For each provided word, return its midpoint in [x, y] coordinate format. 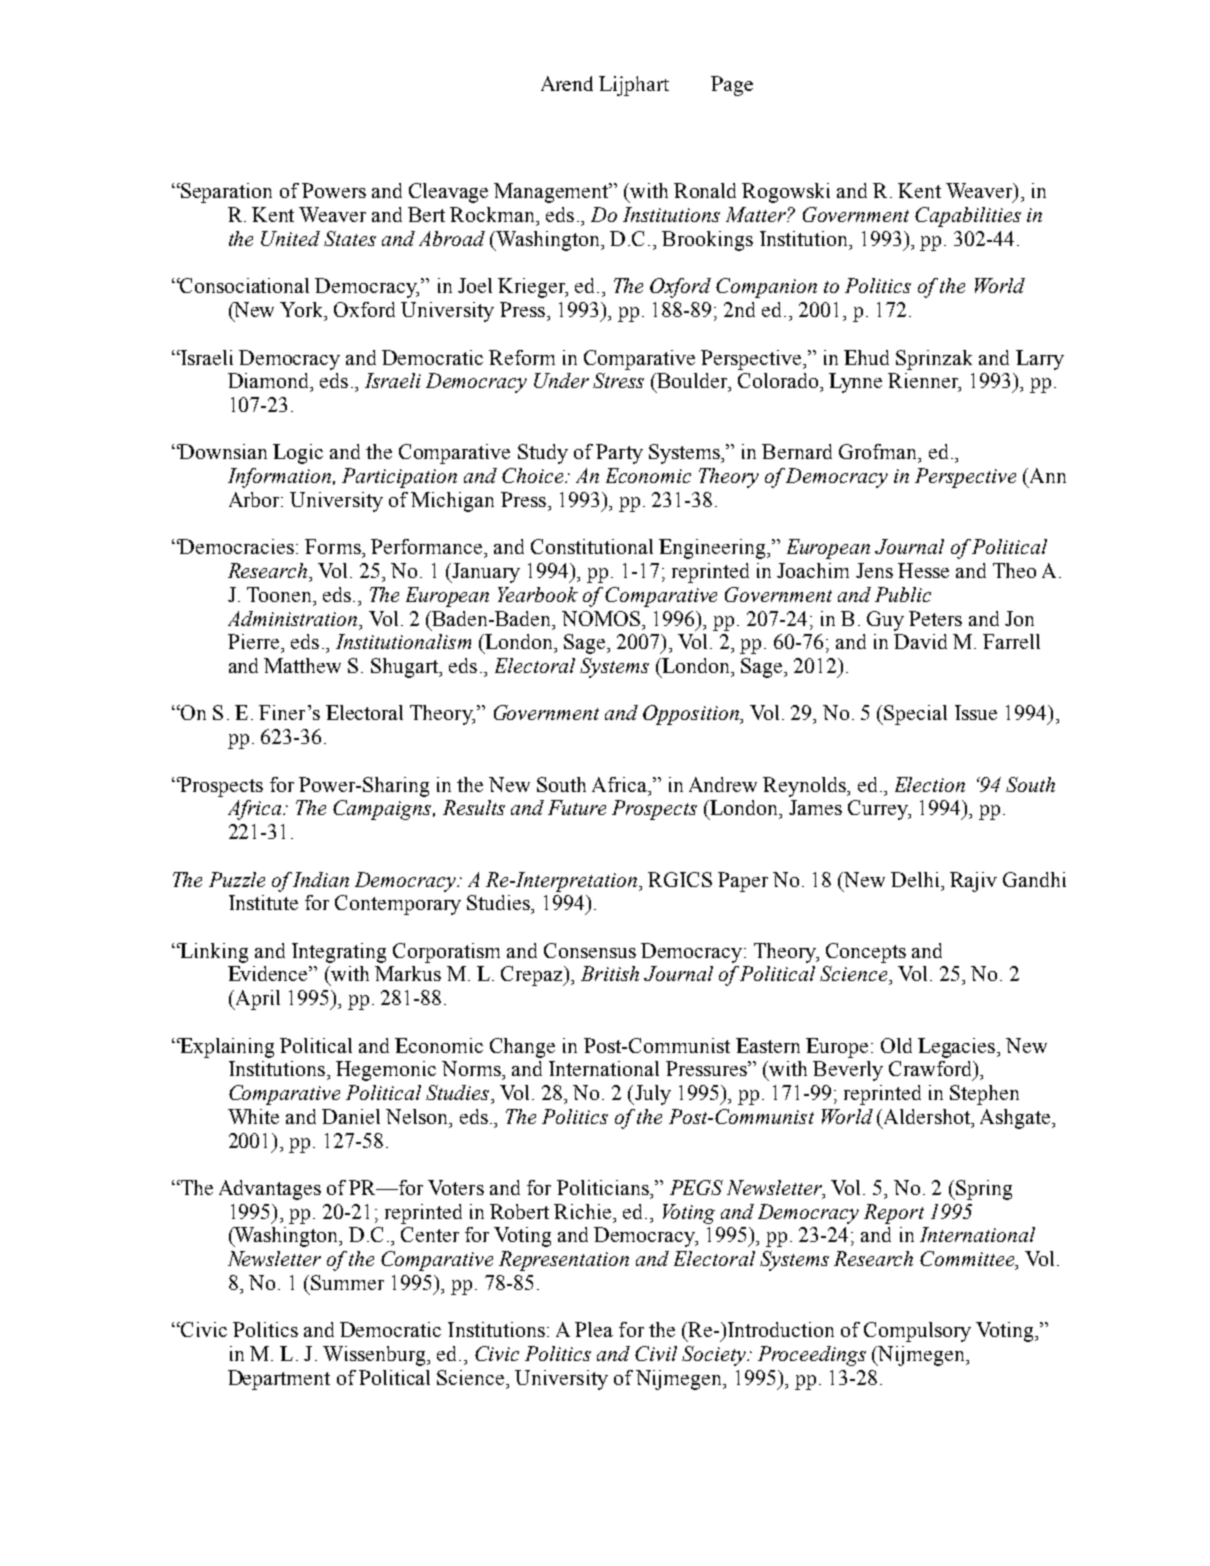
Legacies [958, 1048]
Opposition [692, 715]
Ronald [705, 190]
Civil [656, 1353]
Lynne [855, 383]
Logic [298, 454]
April [256, 1000]
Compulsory [917, 1332]
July [652, 1095]
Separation [225, 193]
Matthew [302, 665]
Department [279, 1380]
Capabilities [968, 217]
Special [915, 715]
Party [619, 454]
